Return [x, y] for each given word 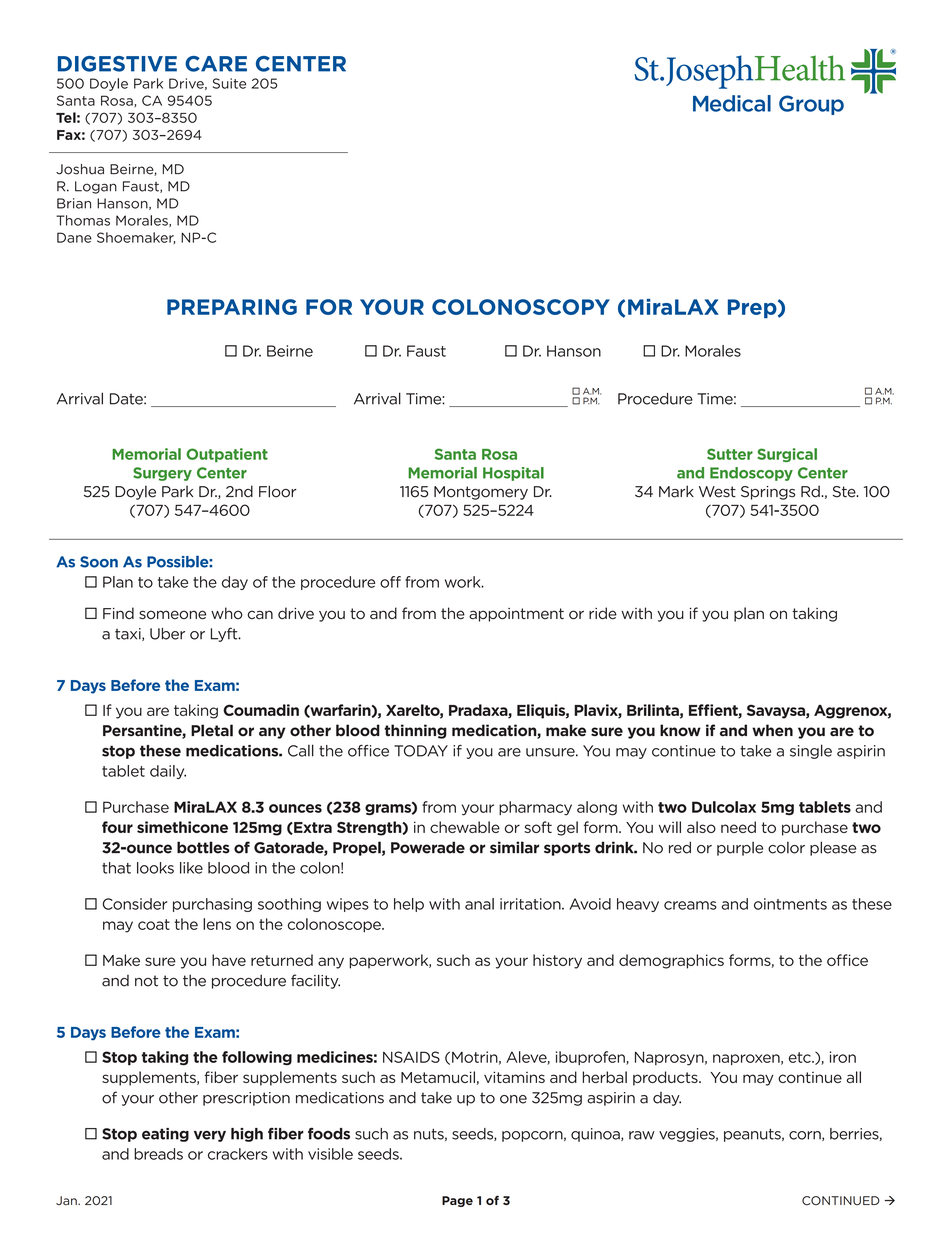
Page [457, 1201]
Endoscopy [751, 474]
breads [158, 1154]
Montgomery [481, 493]
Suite [229, 83]
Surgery [162, 474]
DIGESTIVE [117, 64]
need [738, 827]
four [117, 827]
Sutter [730, 454]
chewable [465, 827]
